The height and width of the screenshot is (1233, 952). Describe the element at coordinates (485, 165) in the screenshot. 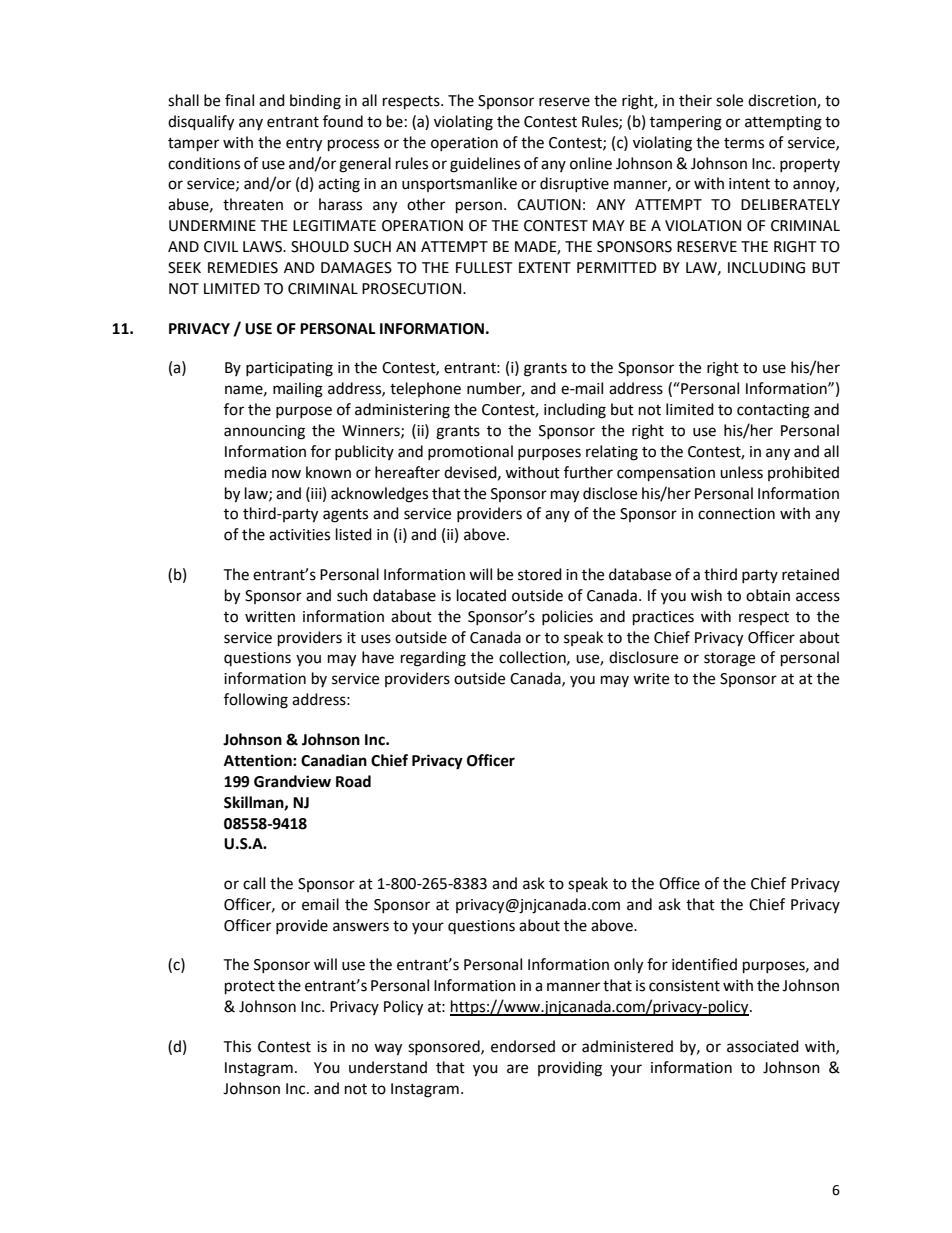

I see `guidelines` at that location.
